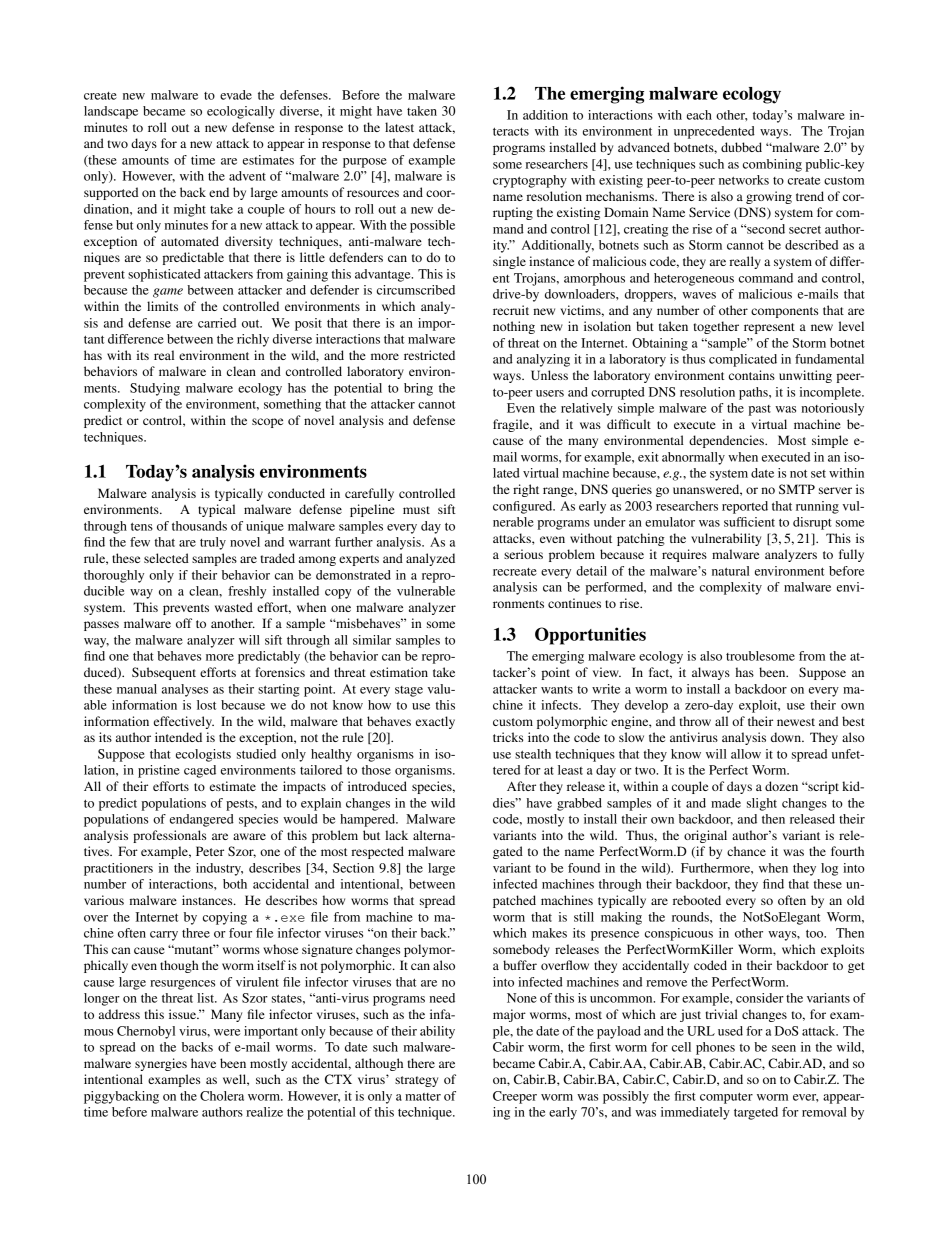  I want to click on dubbed, so click(741, 147).
